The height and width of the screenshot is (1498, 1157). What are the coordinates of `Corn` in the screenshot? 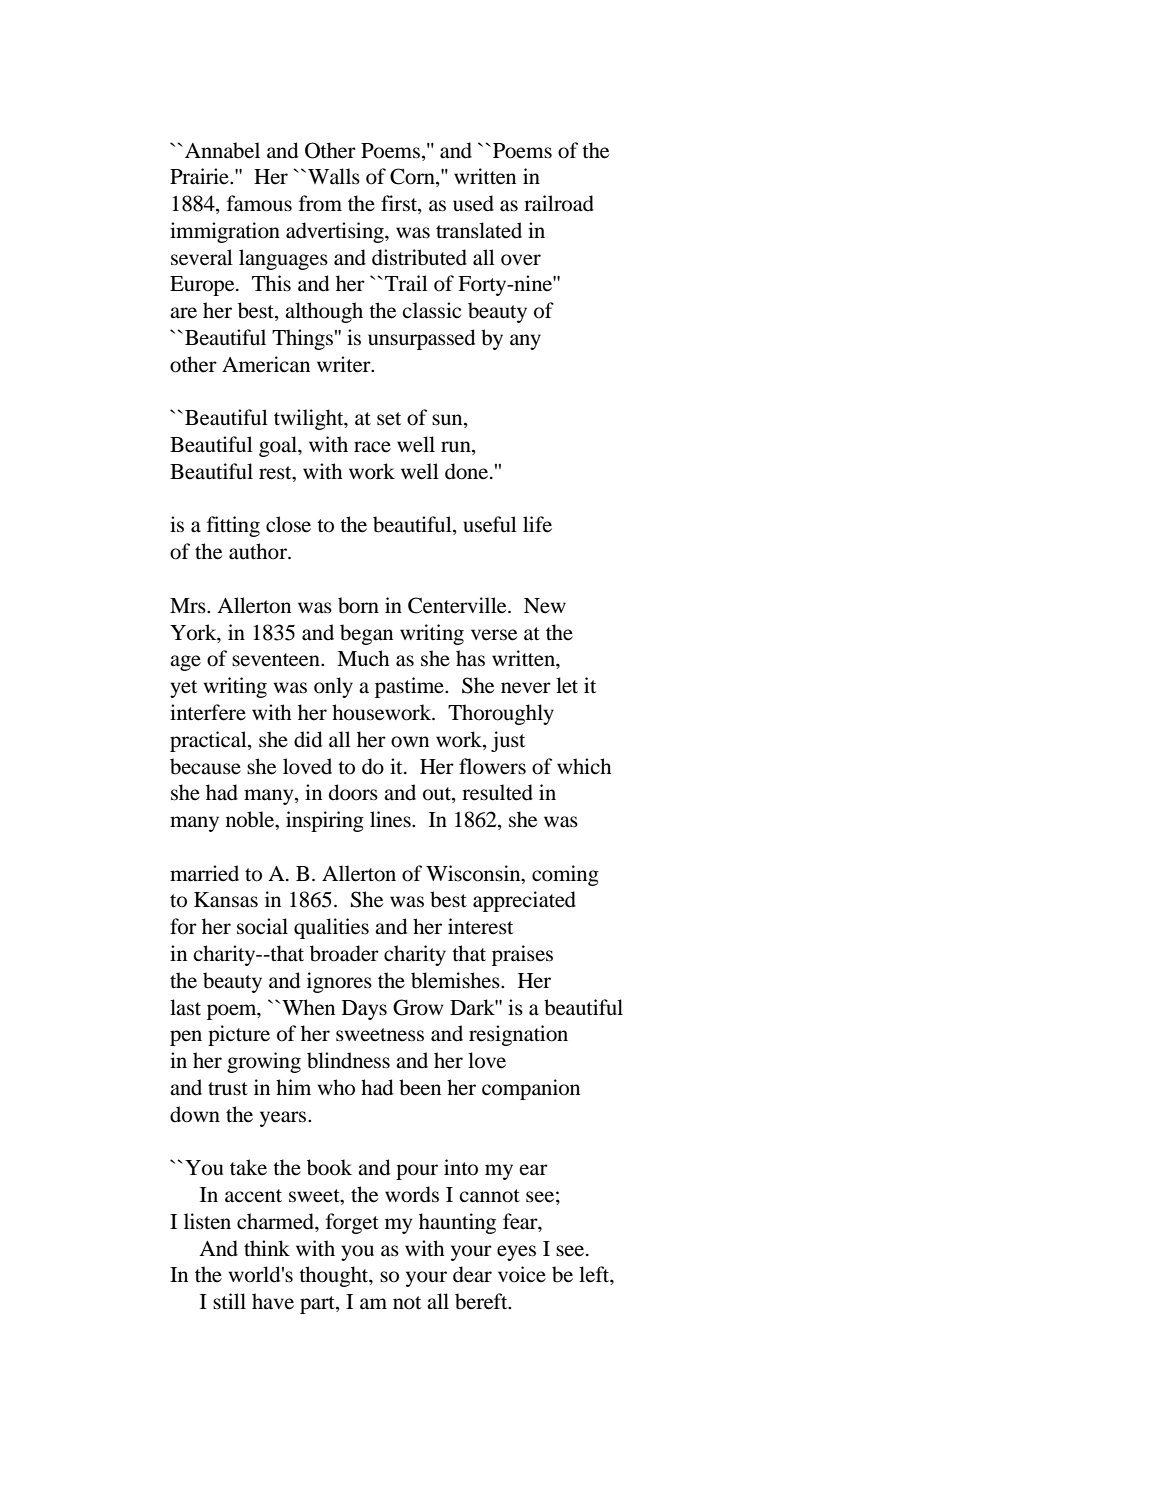 It's located at (413, 177).
